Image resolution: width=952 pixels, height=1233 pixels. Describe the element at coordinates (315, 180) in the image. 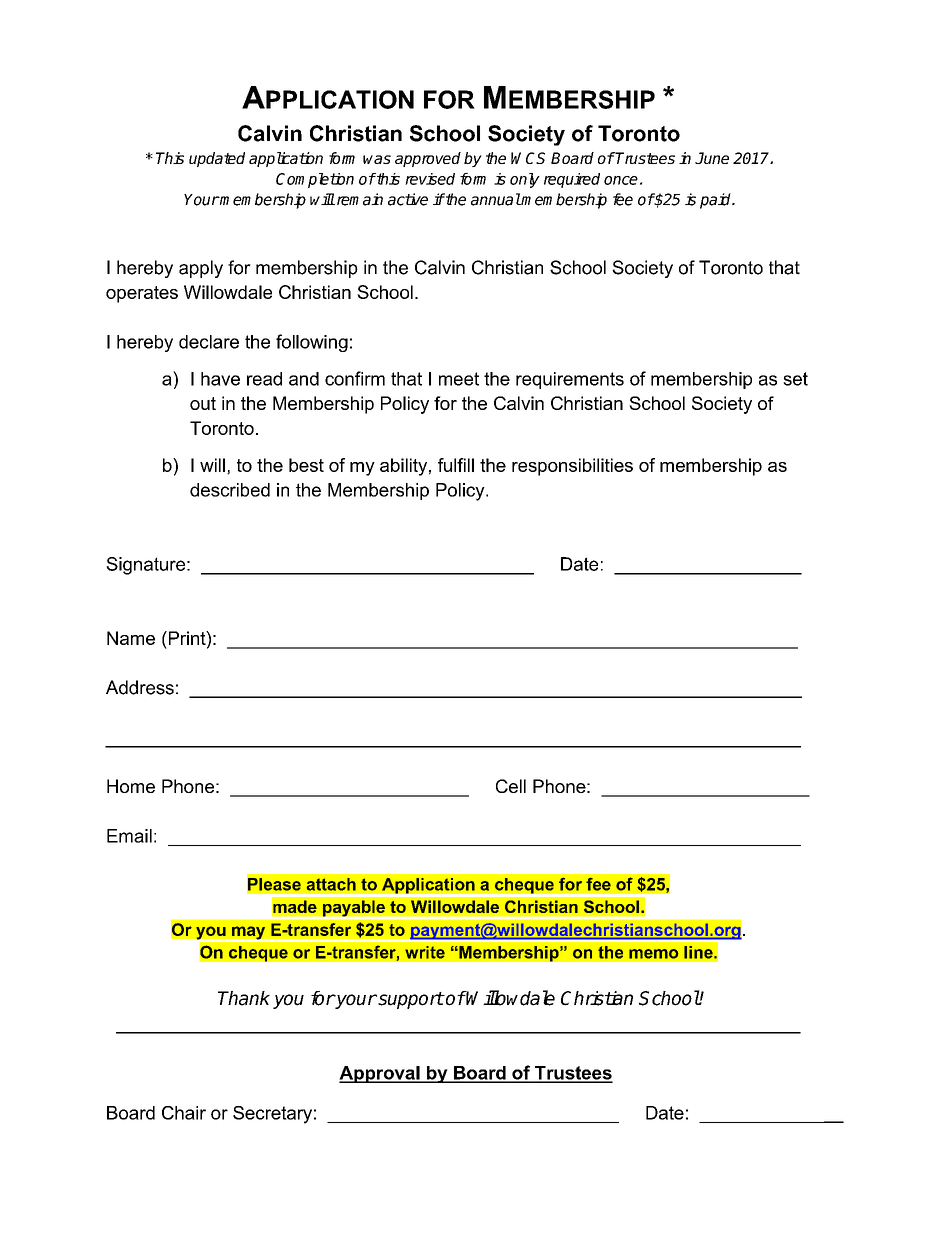

I see `Completion` at that location.
